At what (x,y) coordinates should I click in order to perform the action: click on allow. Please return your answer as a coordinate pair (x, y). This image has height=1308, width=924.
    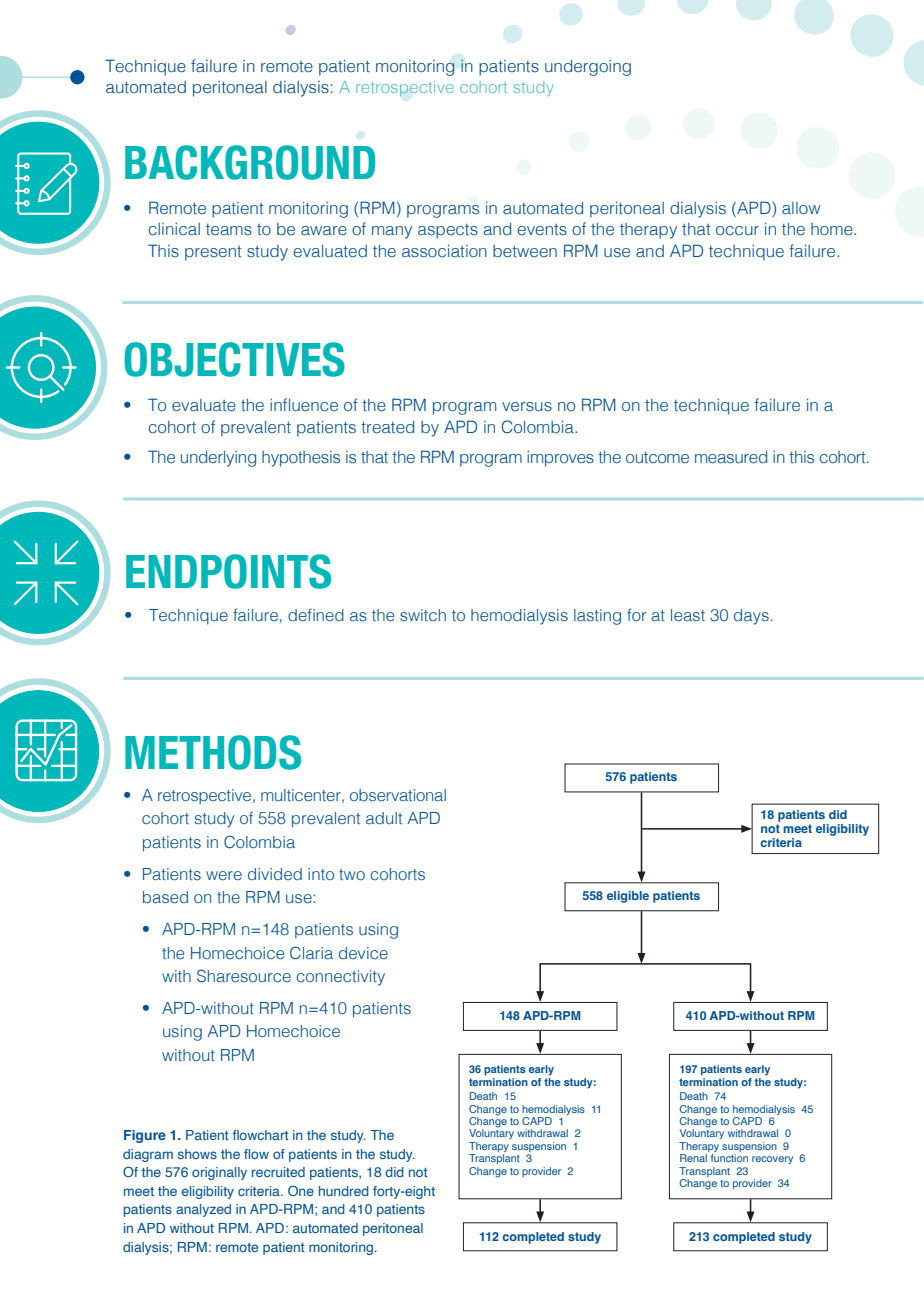
    Looking at the image, I should click on (801, 208).
